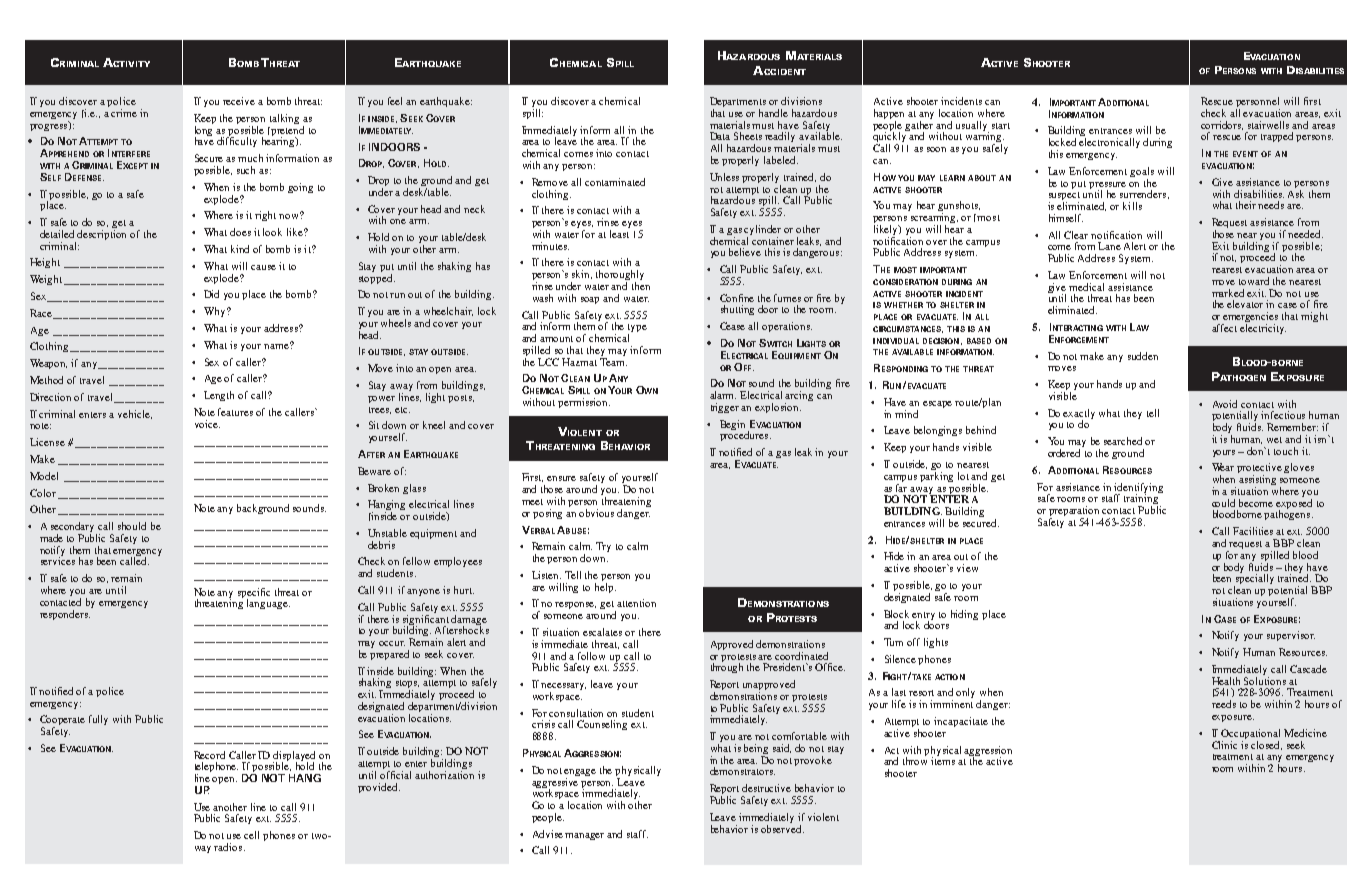  Describe the element at coordinates (268, 604) in the document. I see `language` at that location.
